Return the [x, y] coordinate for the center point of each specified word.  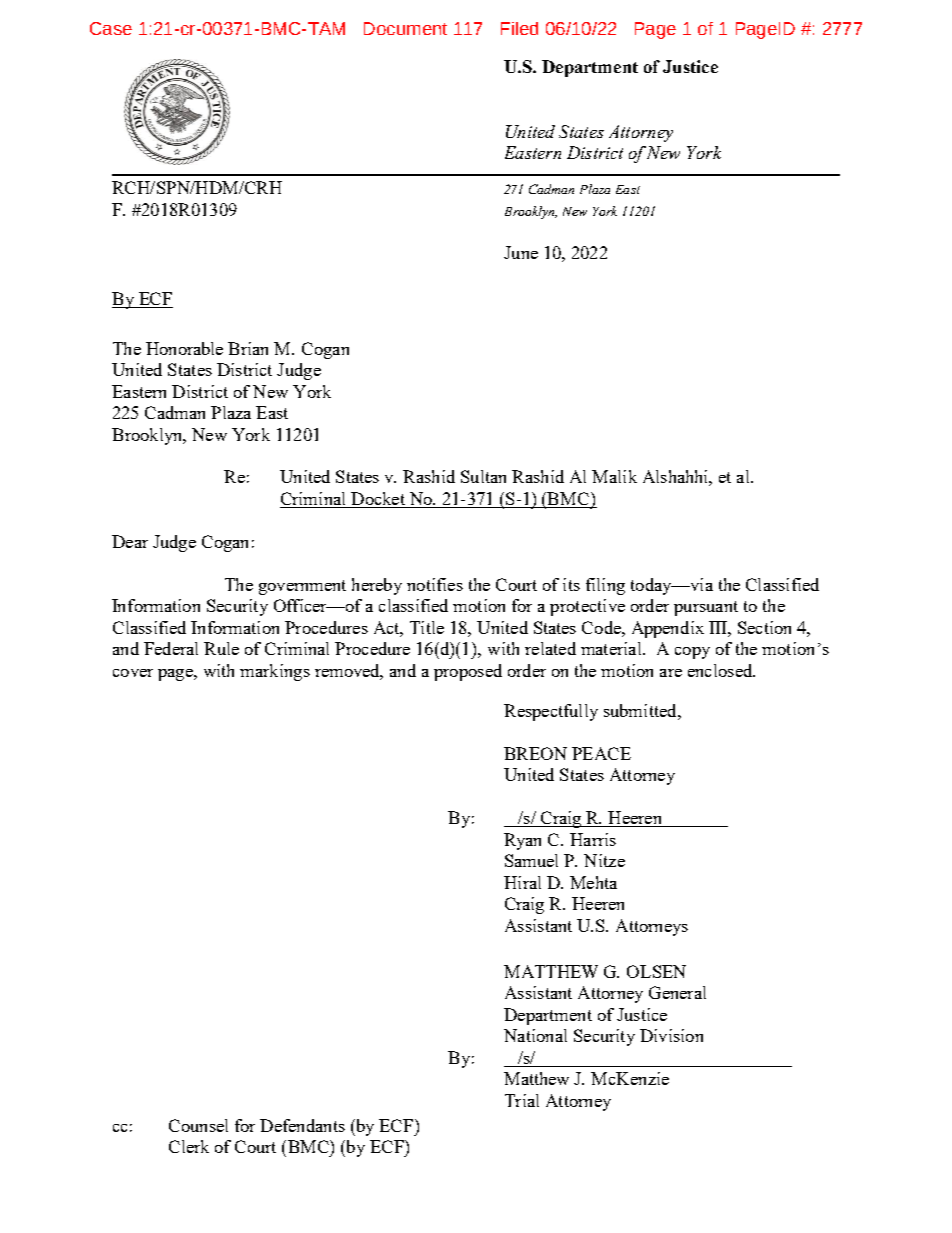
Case [111, 28]
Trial [522, 1100]
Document [405, 28]
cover [133, 673]
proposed [468, 672]
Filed [519, 28]
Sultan [483, 476]
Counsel [198, 1125]
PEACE [601, 753]
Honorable [184, 348]
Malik [614, 476]
